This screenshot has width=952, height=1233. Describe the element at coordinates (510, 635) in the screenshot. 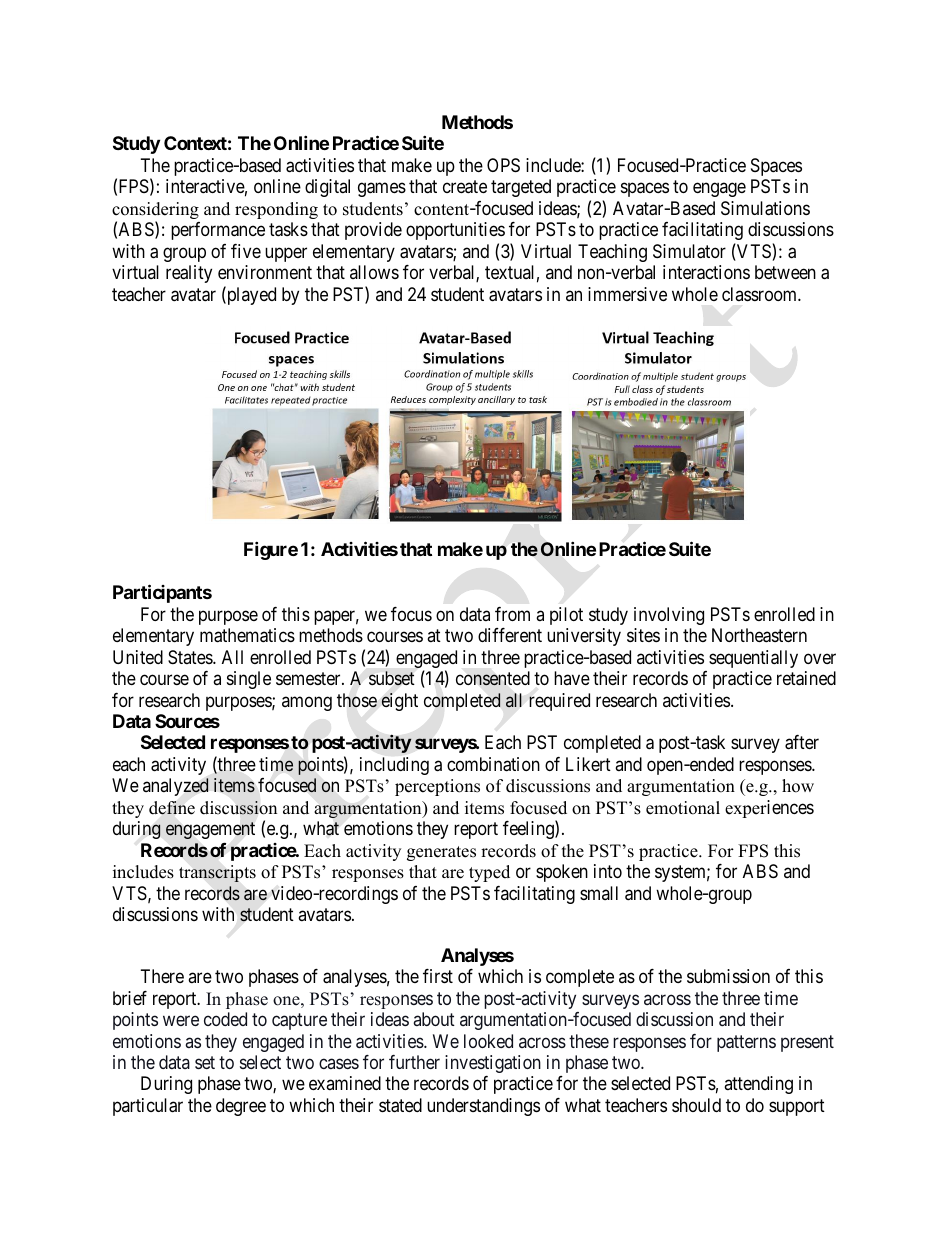

I see `different` at that location.
